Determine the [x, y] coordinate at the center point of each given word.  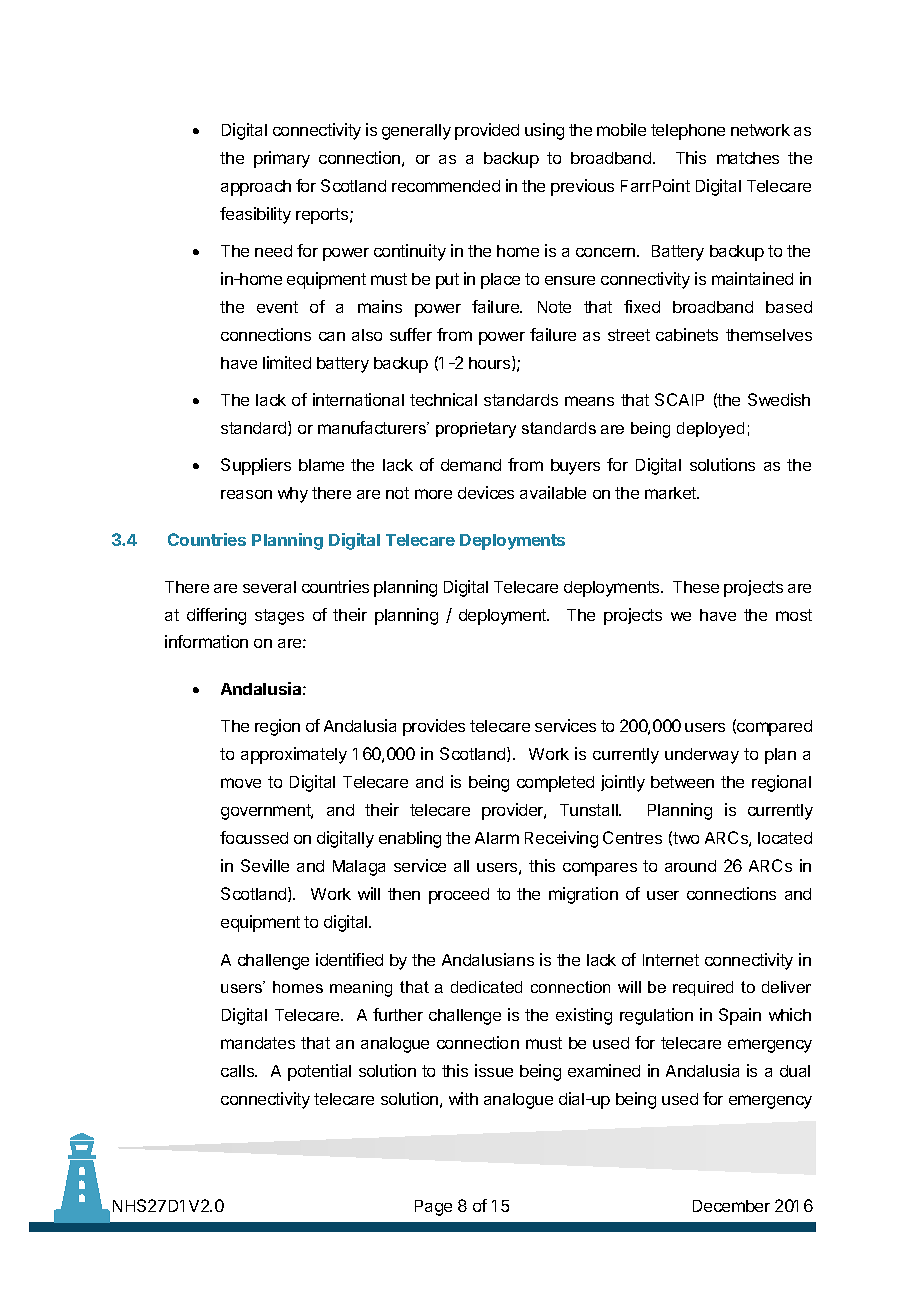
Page [433, 1208]
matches [748, 158]
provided [487, 131]
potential [319, 1072]
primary [282, 159]
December [731, 1206]
